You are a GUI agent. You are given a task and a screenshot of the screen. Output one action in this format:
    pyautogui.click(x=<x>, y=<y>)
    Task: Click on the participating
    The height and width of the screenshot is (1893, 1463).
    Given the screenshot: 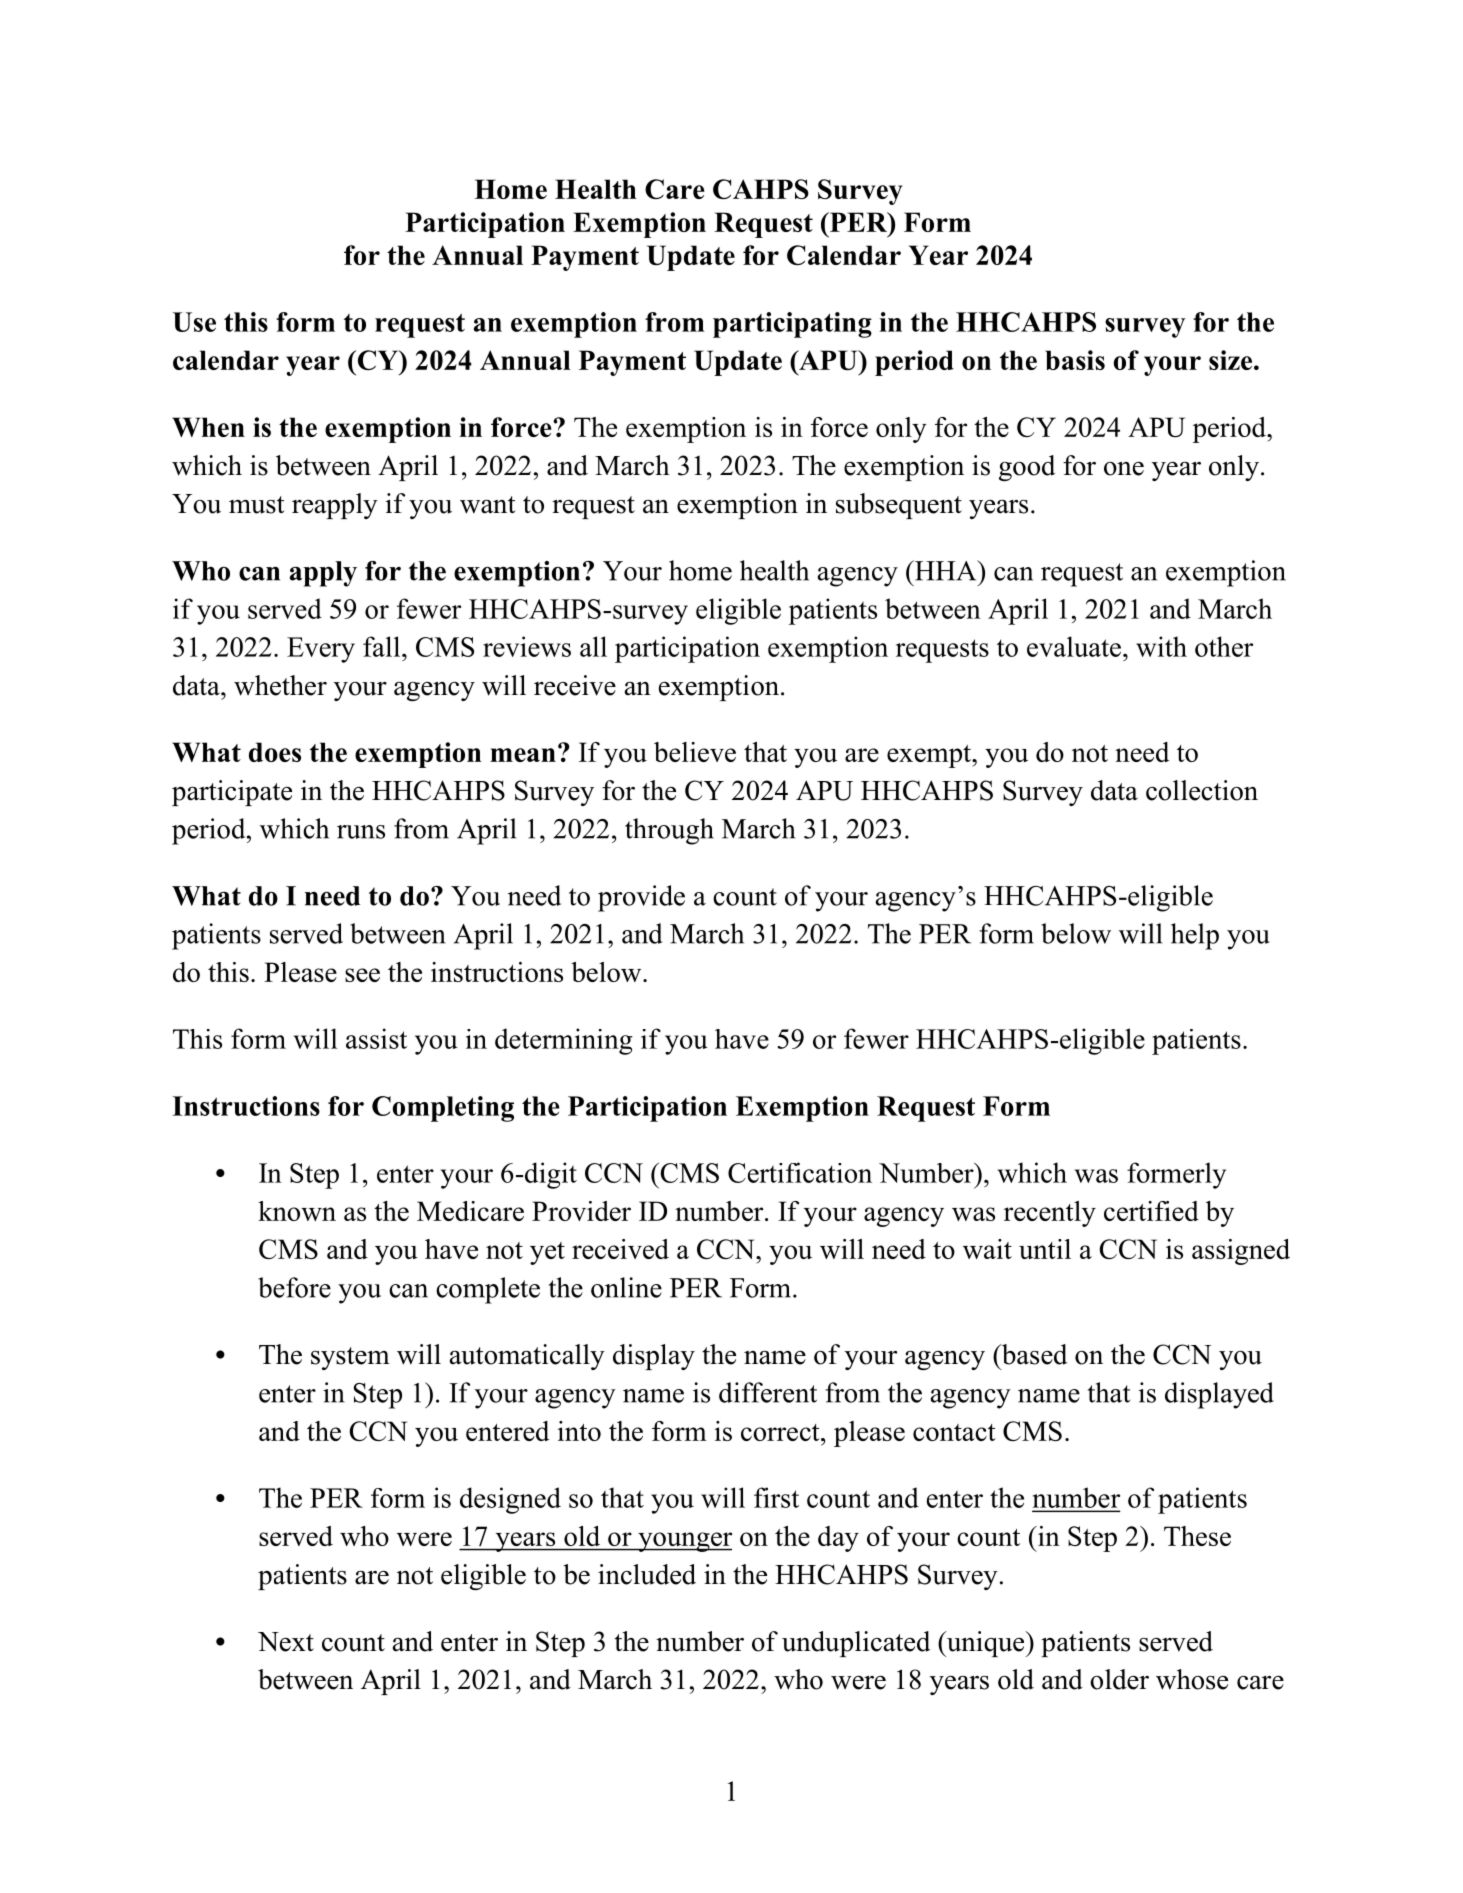 What is the action you would take?
    pyautogui.click(x=792, y=325)
